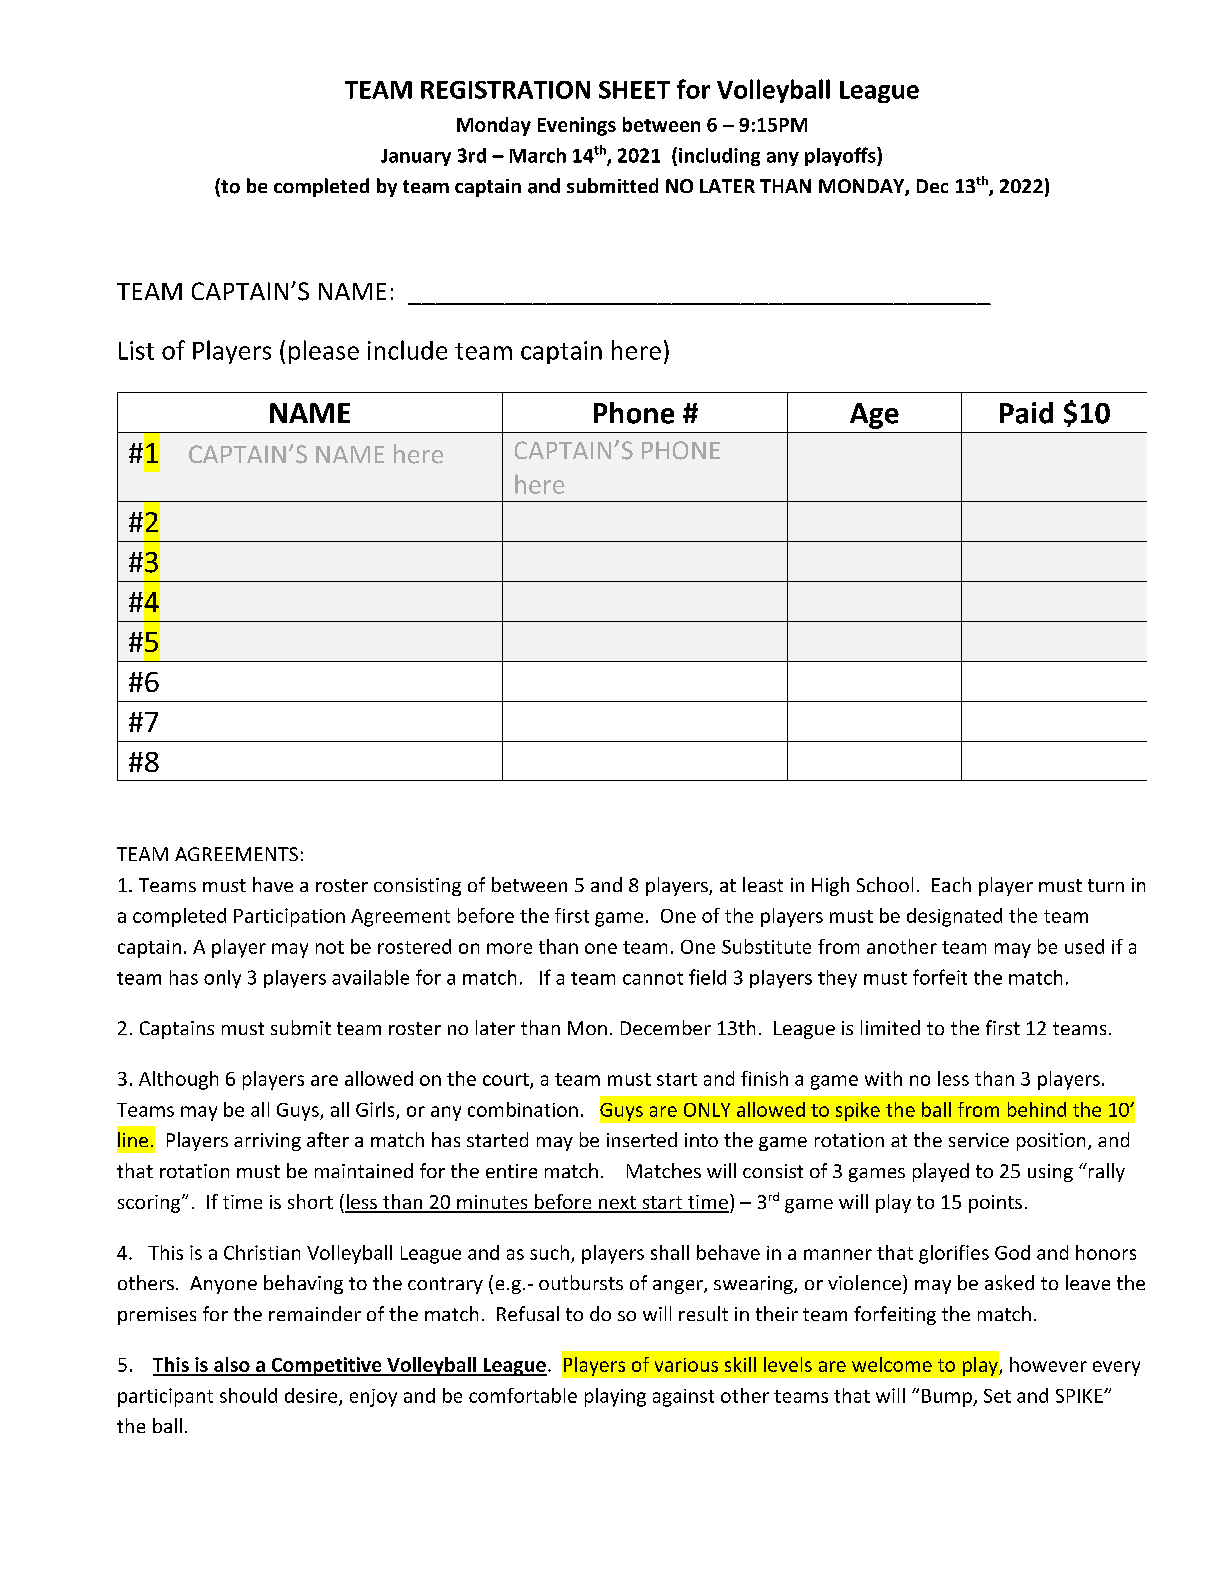 Image resolution: width=1219 pixels, height=1578 pixels. I want to click on please, so click(324, 352).
